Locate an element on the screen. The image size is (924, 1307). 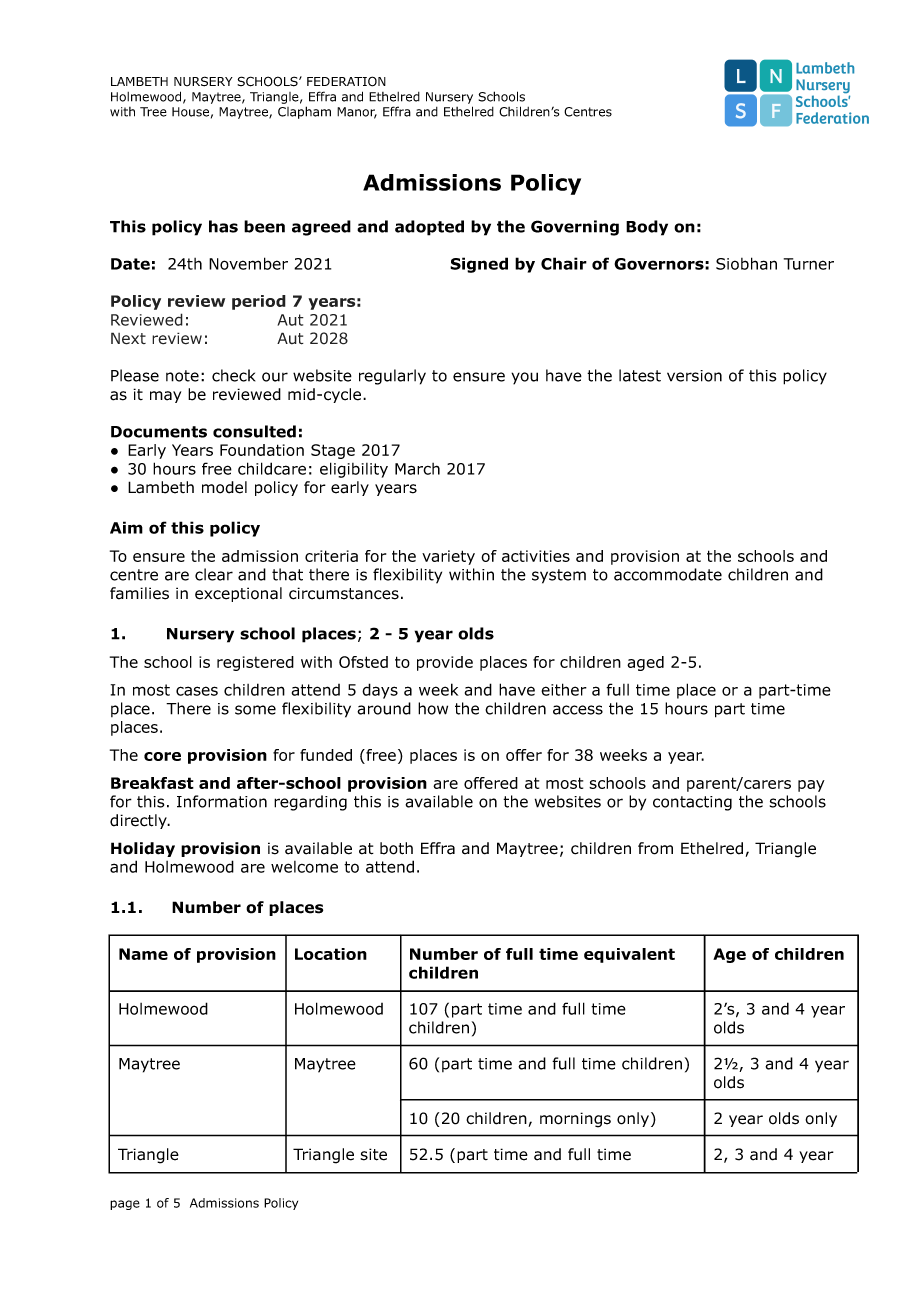
aged is located at coordinates (645, 663).
